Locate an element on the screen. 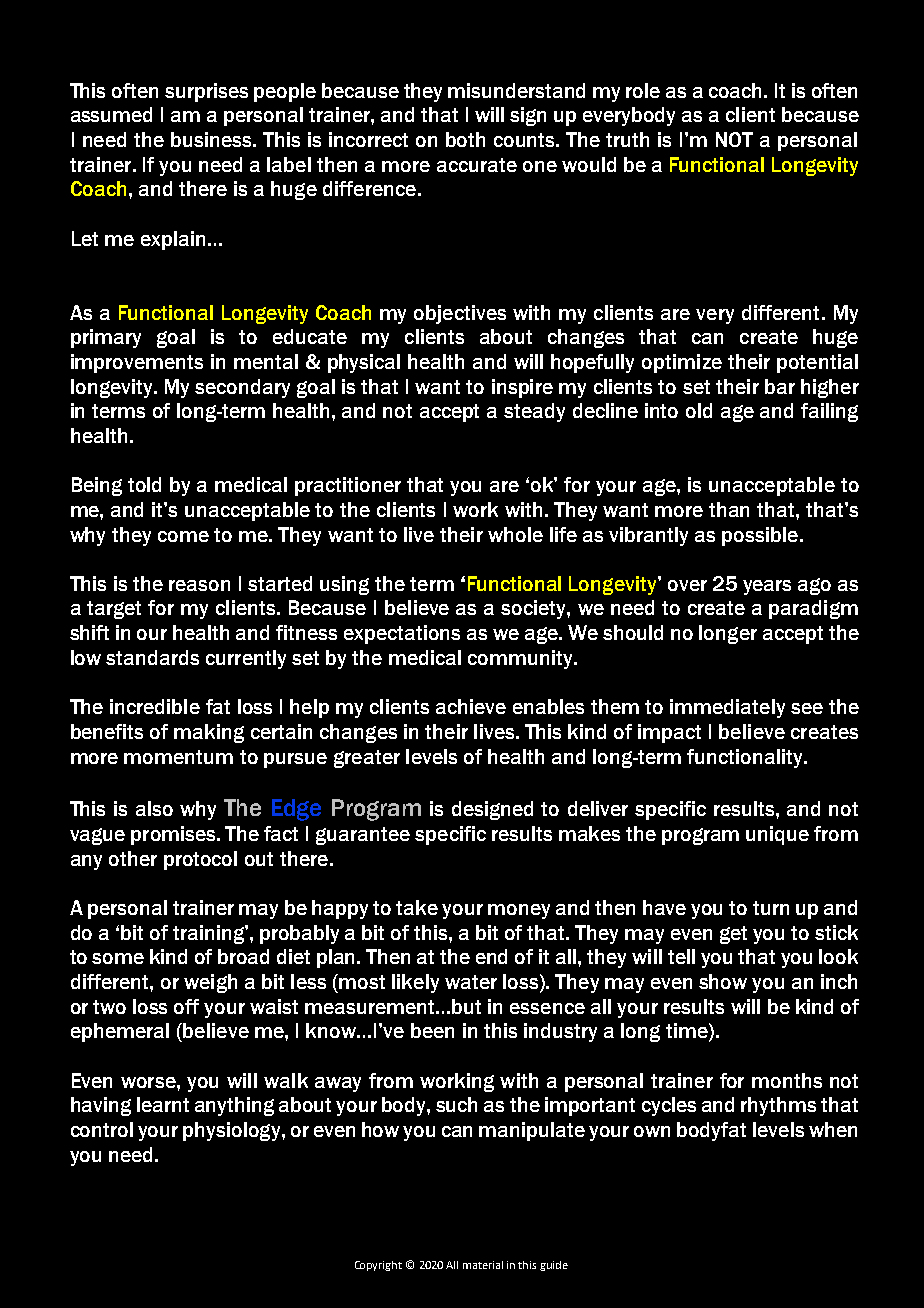 Image resolution: width=924 pixels, height=1308 pixels. role is located at coordinates (643, 90).
